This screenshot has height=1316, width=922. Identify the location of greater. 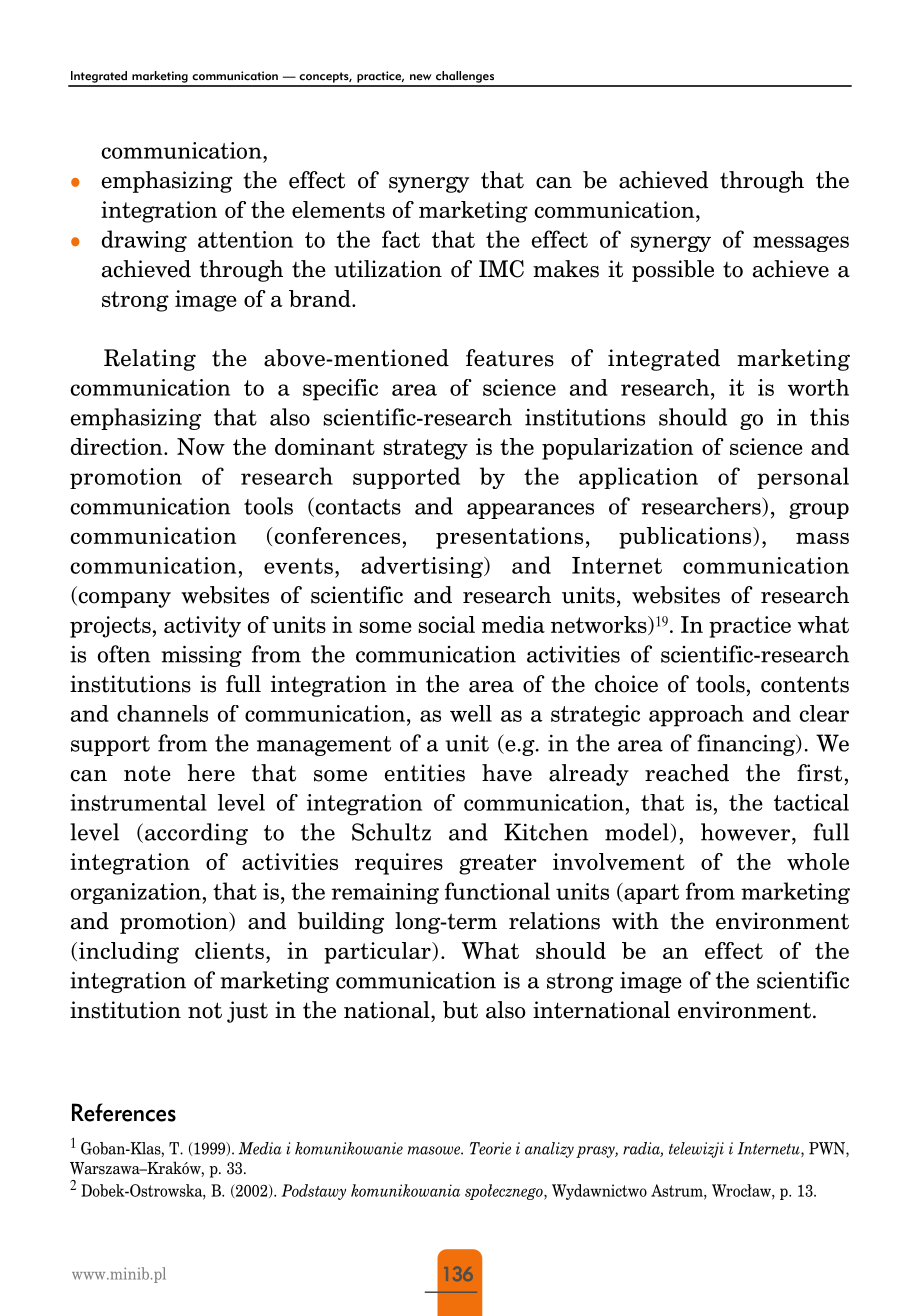
(498, 864).
